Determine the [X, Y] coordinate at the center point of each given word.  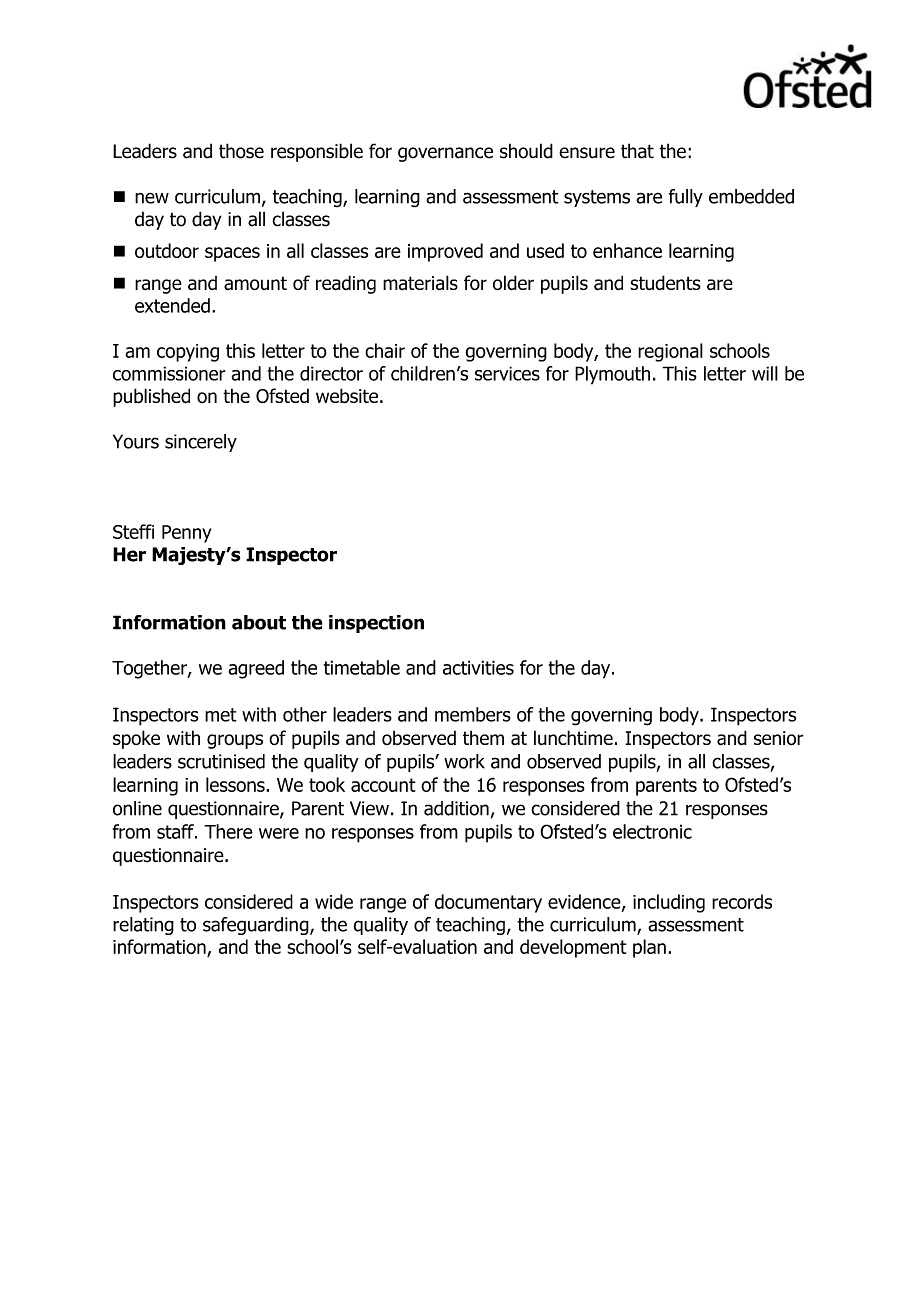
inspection [376, 624]
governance [445, 154]
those [241, 151]
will [765, 373]
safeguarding [257, 926]
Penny [187, 534]
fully [685, 198]
